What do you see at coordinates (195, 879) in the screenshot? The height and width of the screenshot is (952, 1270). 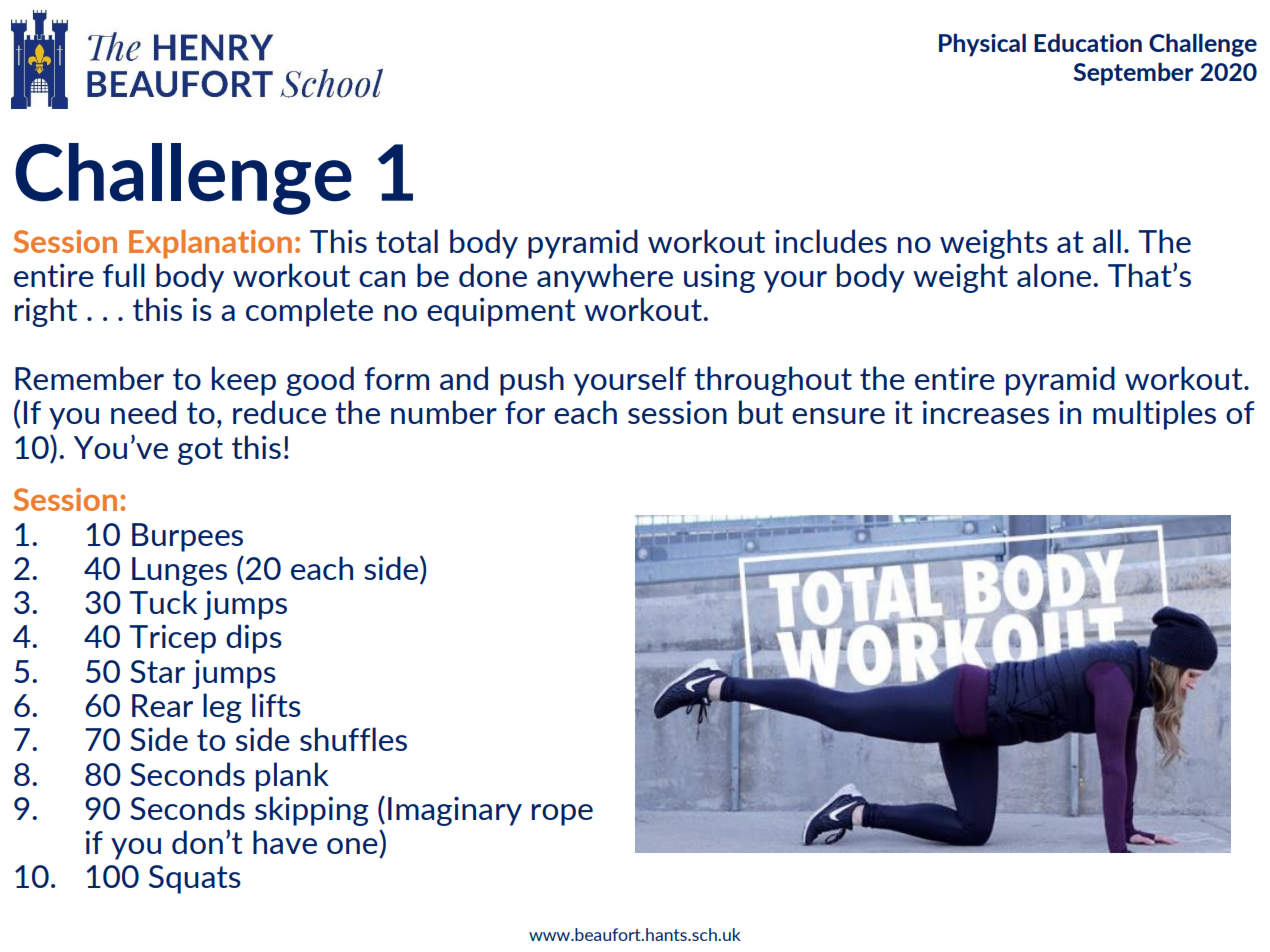 I see `Squats` at bounding box center [195, 879].
